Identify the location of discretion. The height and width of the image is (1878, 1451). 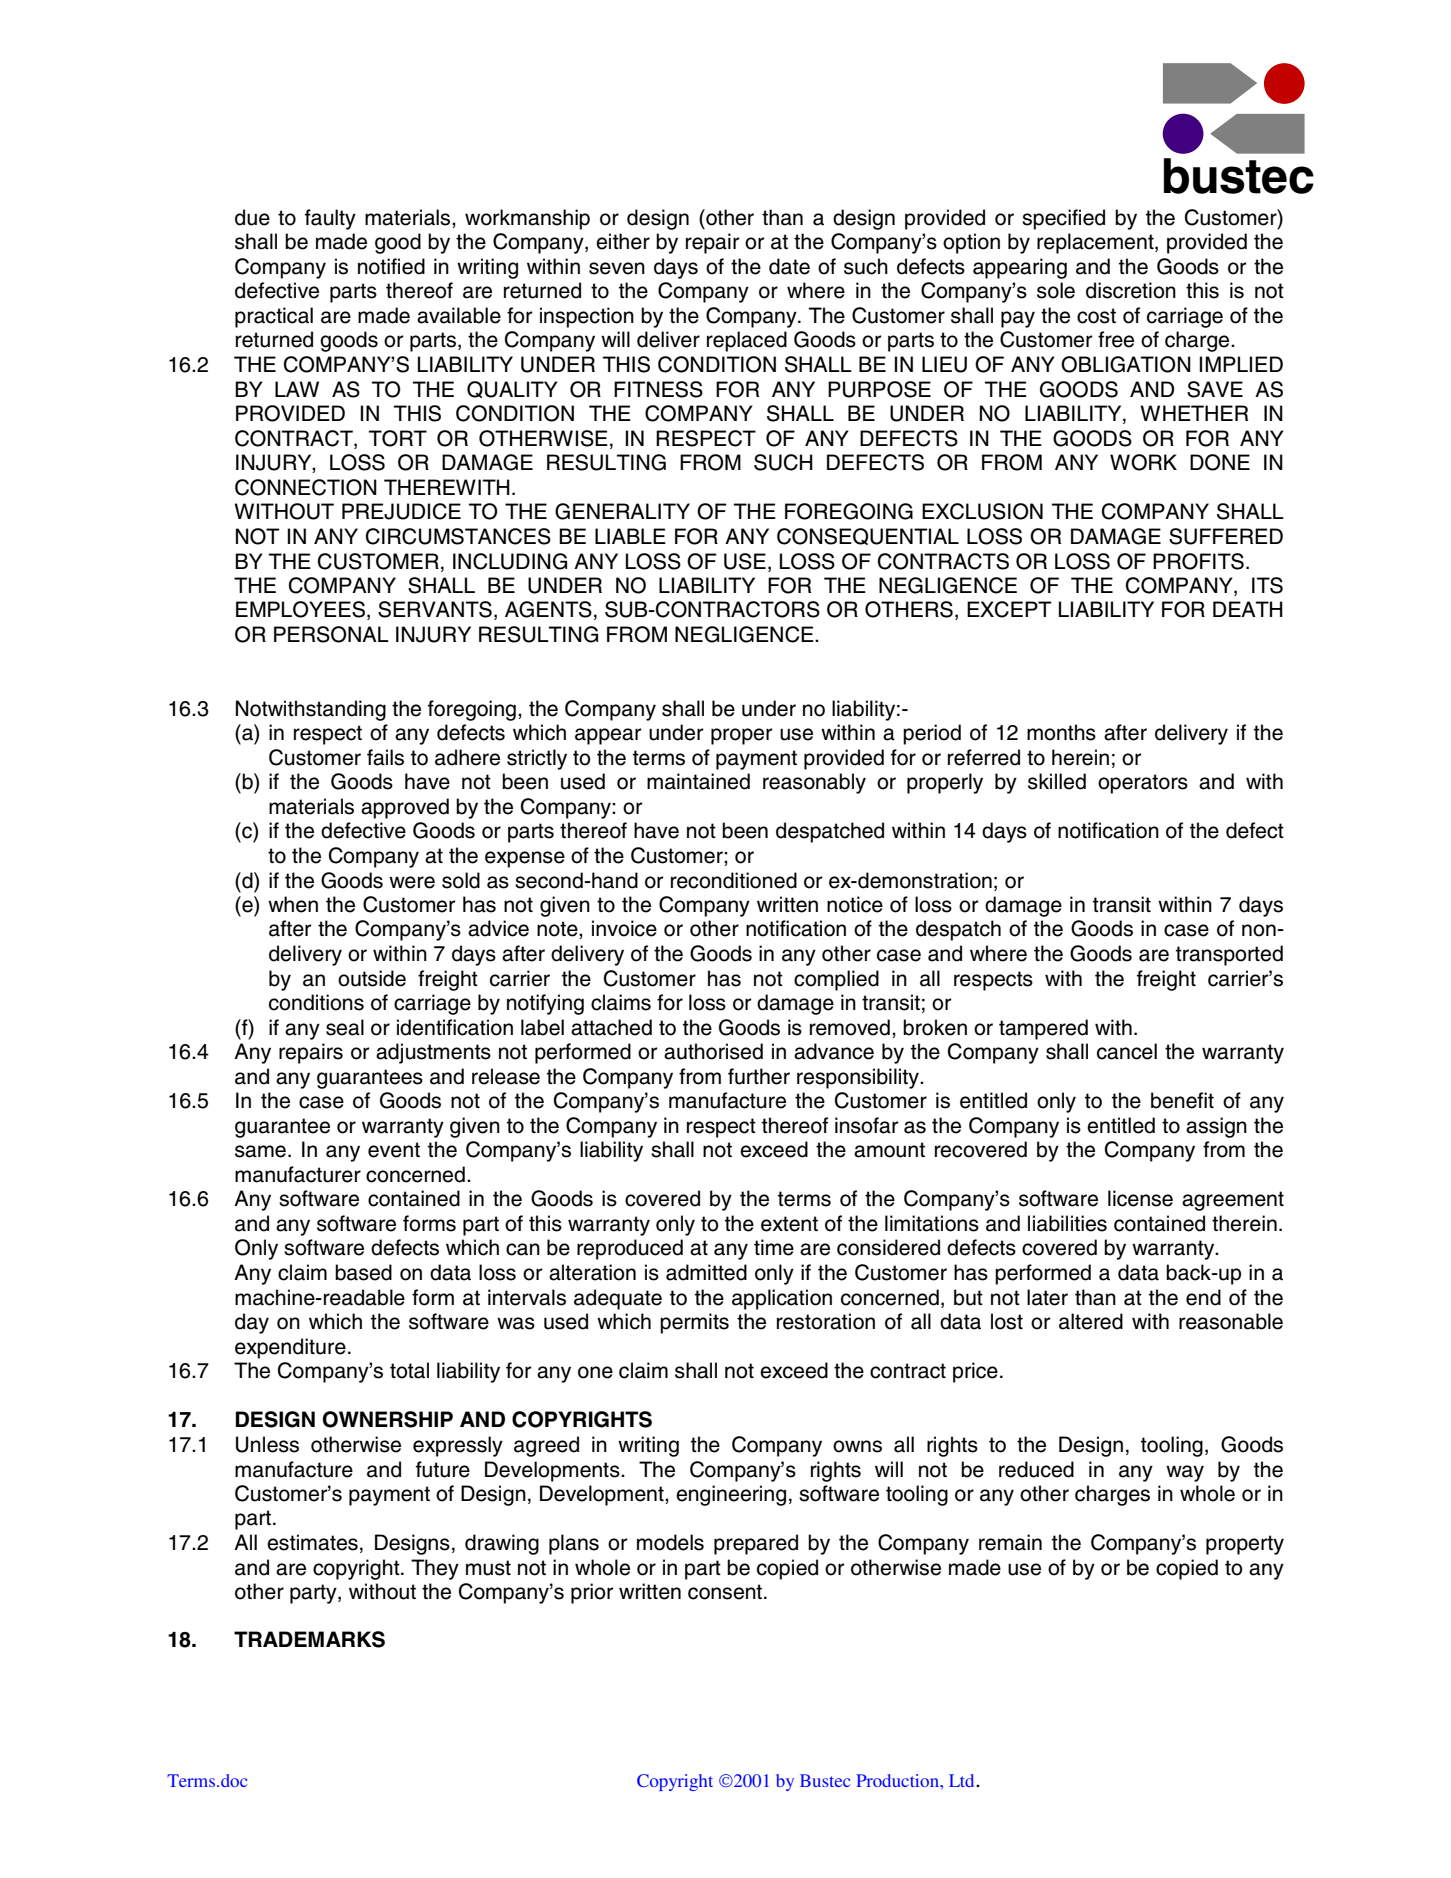
(1131, 290).
